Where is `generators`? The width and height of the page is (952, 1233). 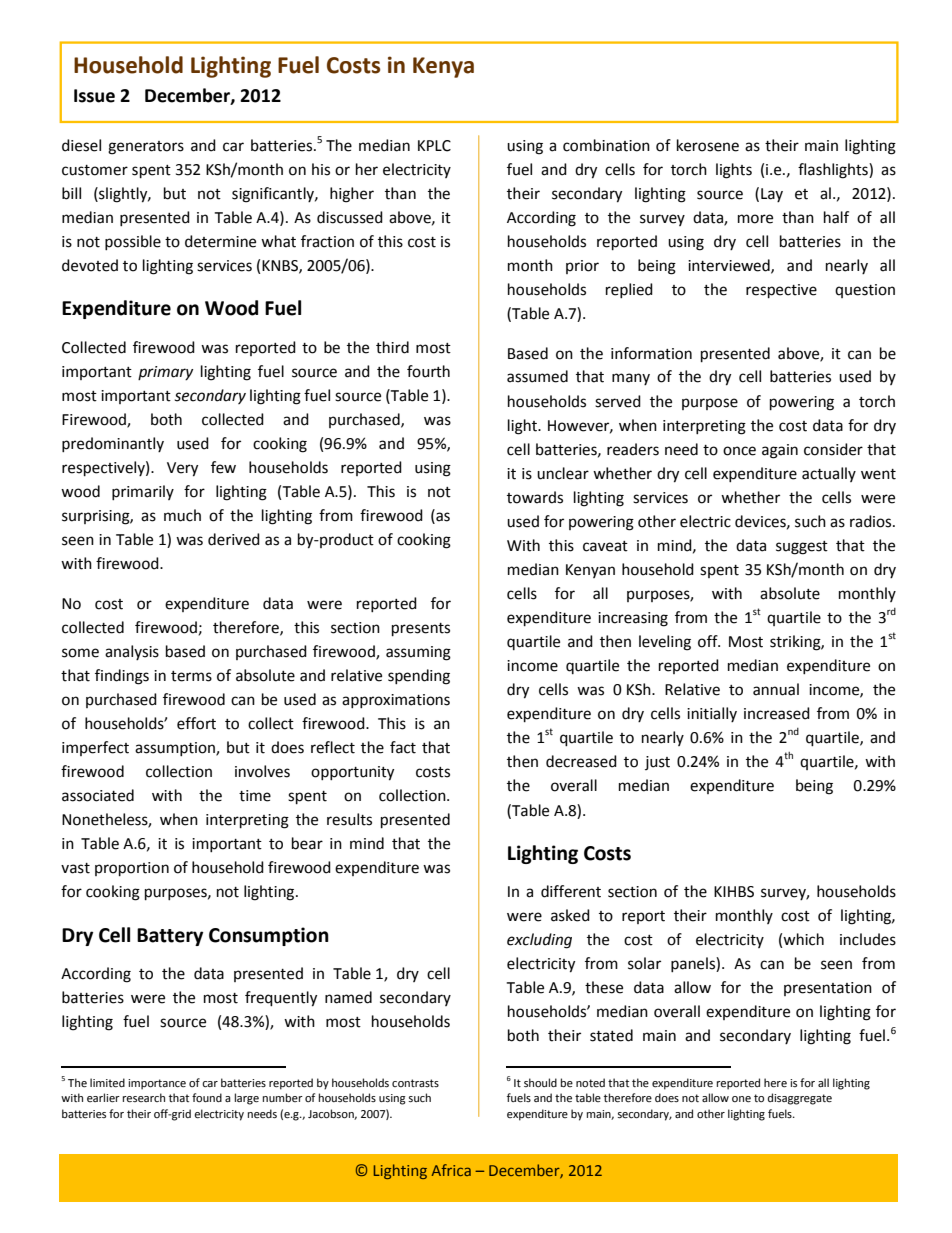 generators is located at coordinates (146, 148).
